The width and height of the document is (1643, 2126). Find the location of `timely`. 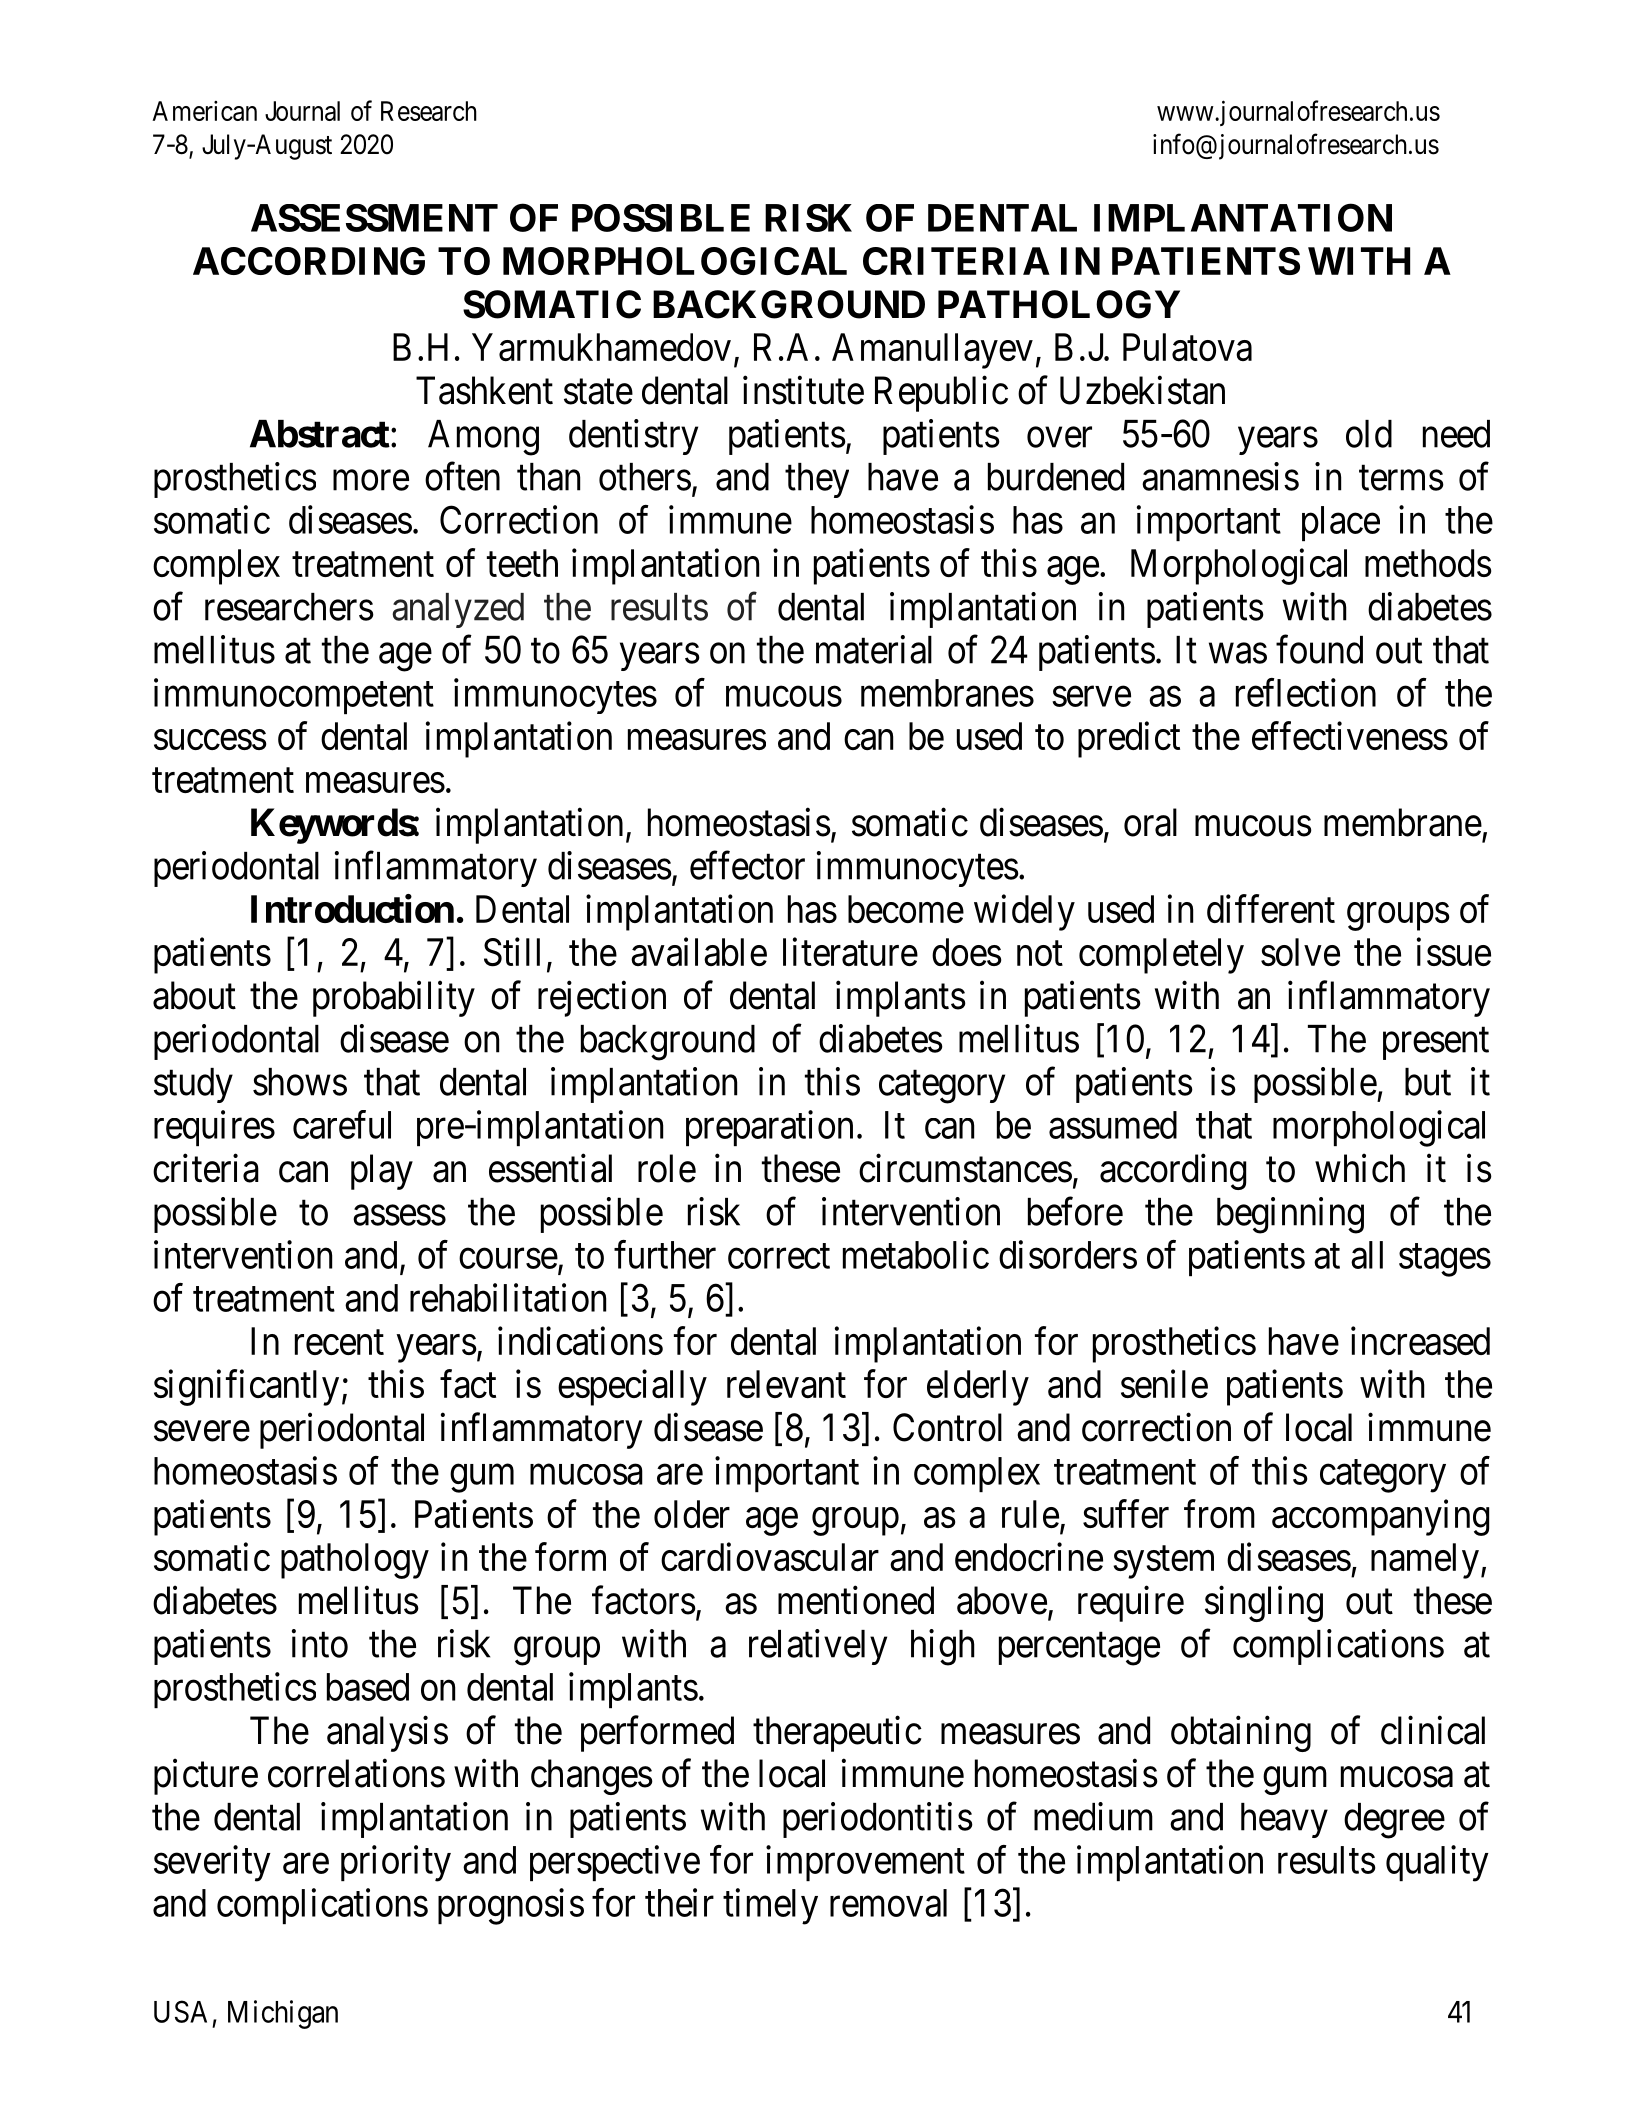

timely is located at coordinates (770, 1906).
